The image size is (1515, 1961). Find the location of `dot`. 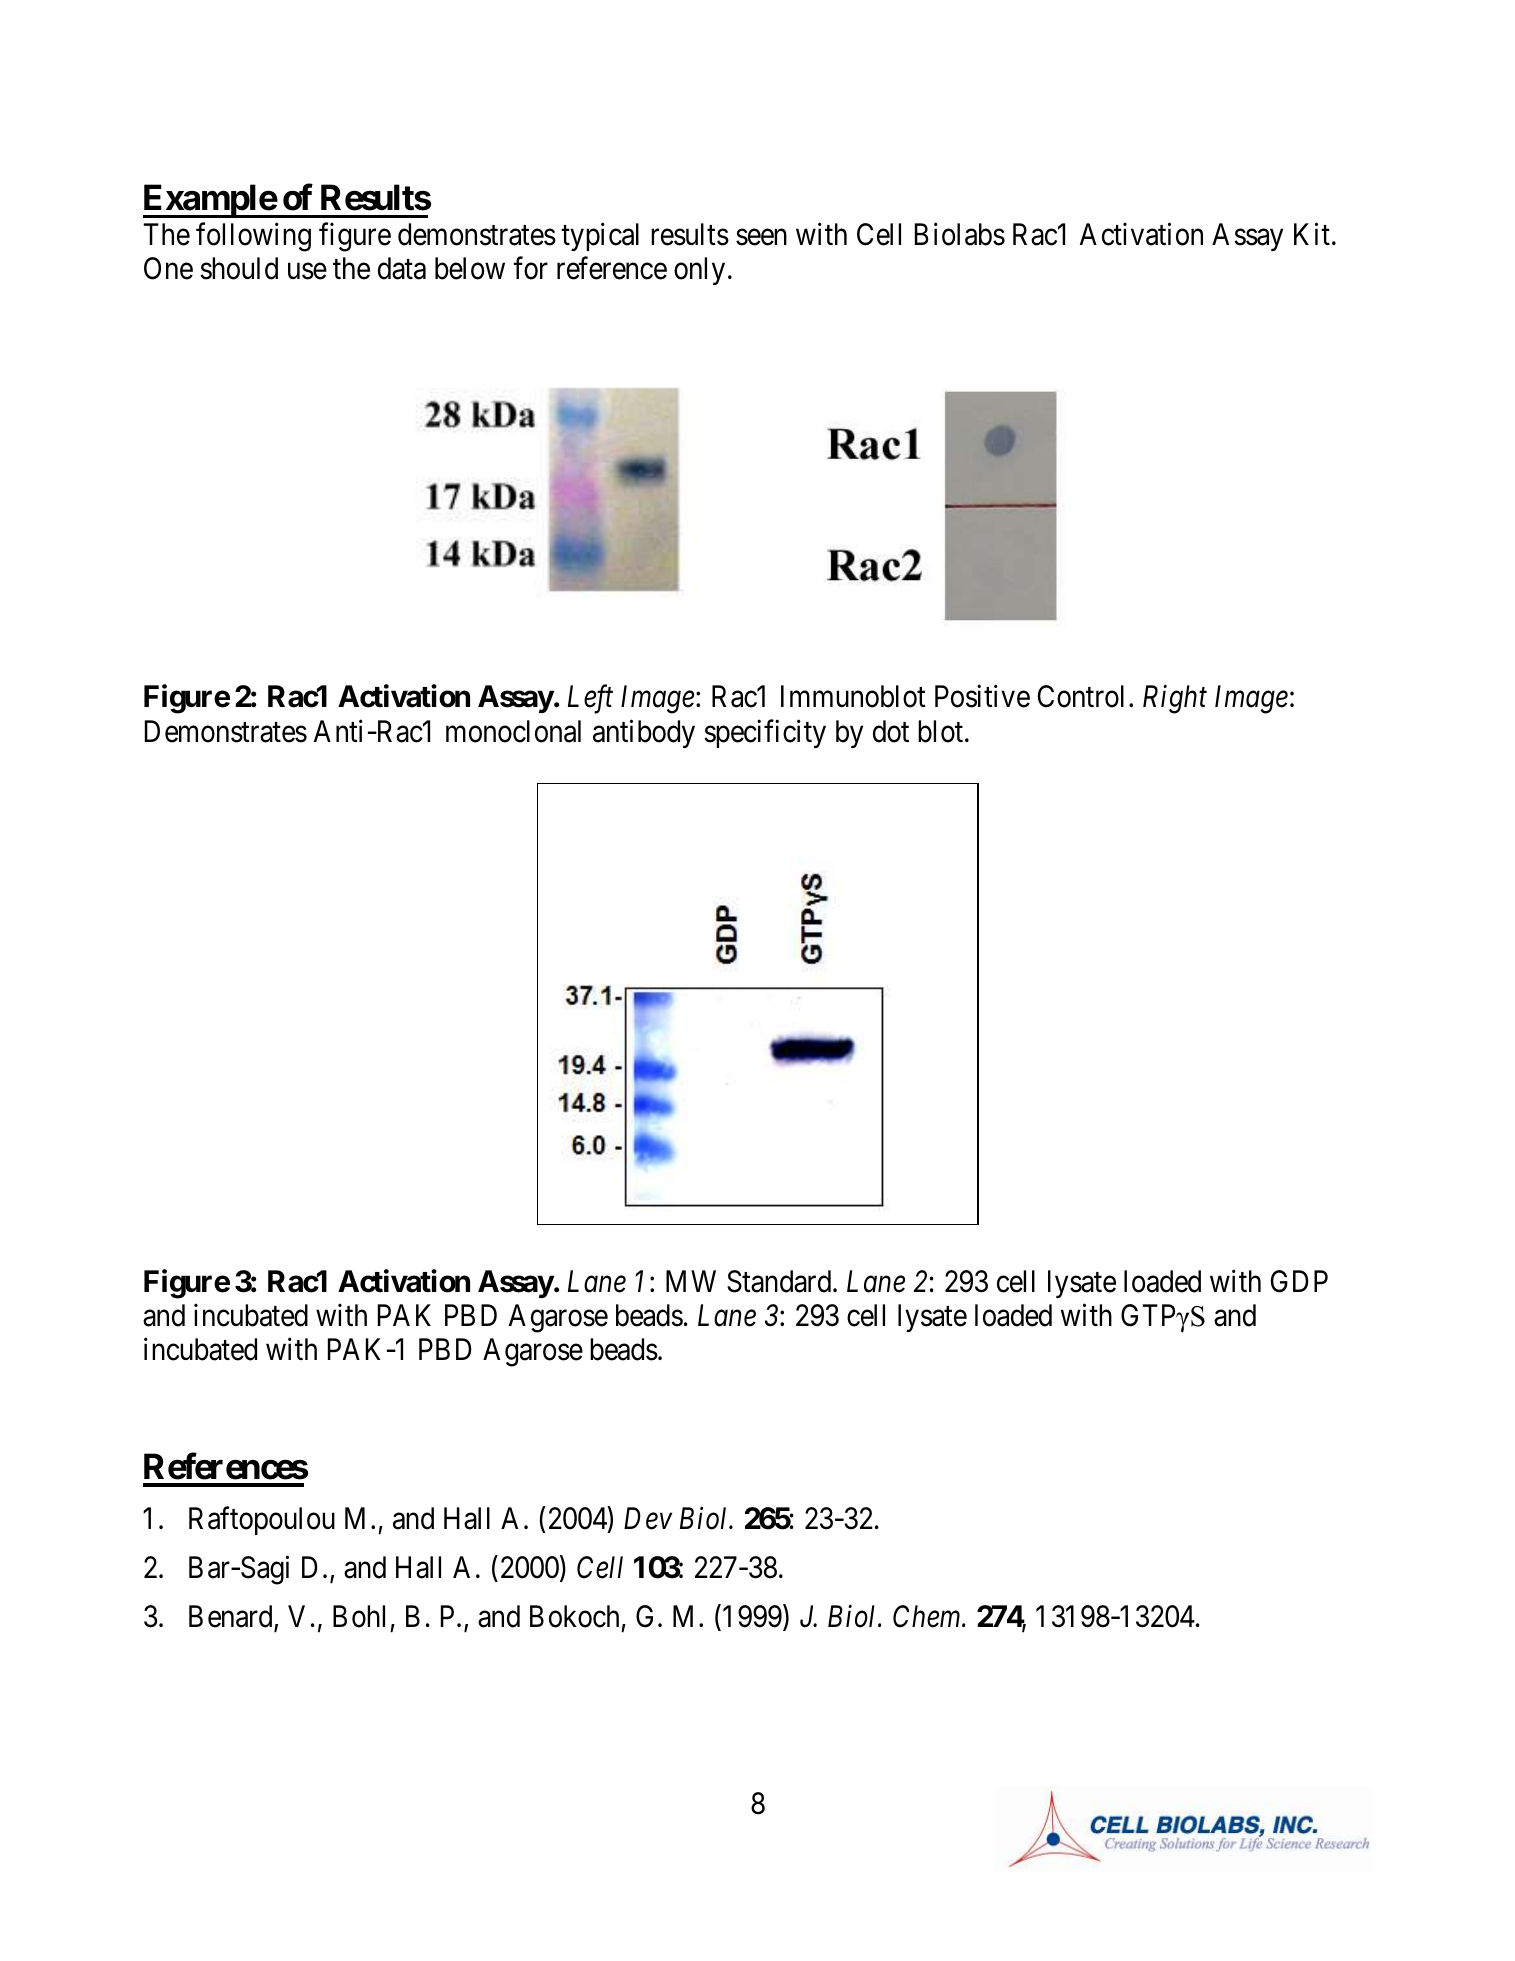

dot is located at coordinates (891, 731).
